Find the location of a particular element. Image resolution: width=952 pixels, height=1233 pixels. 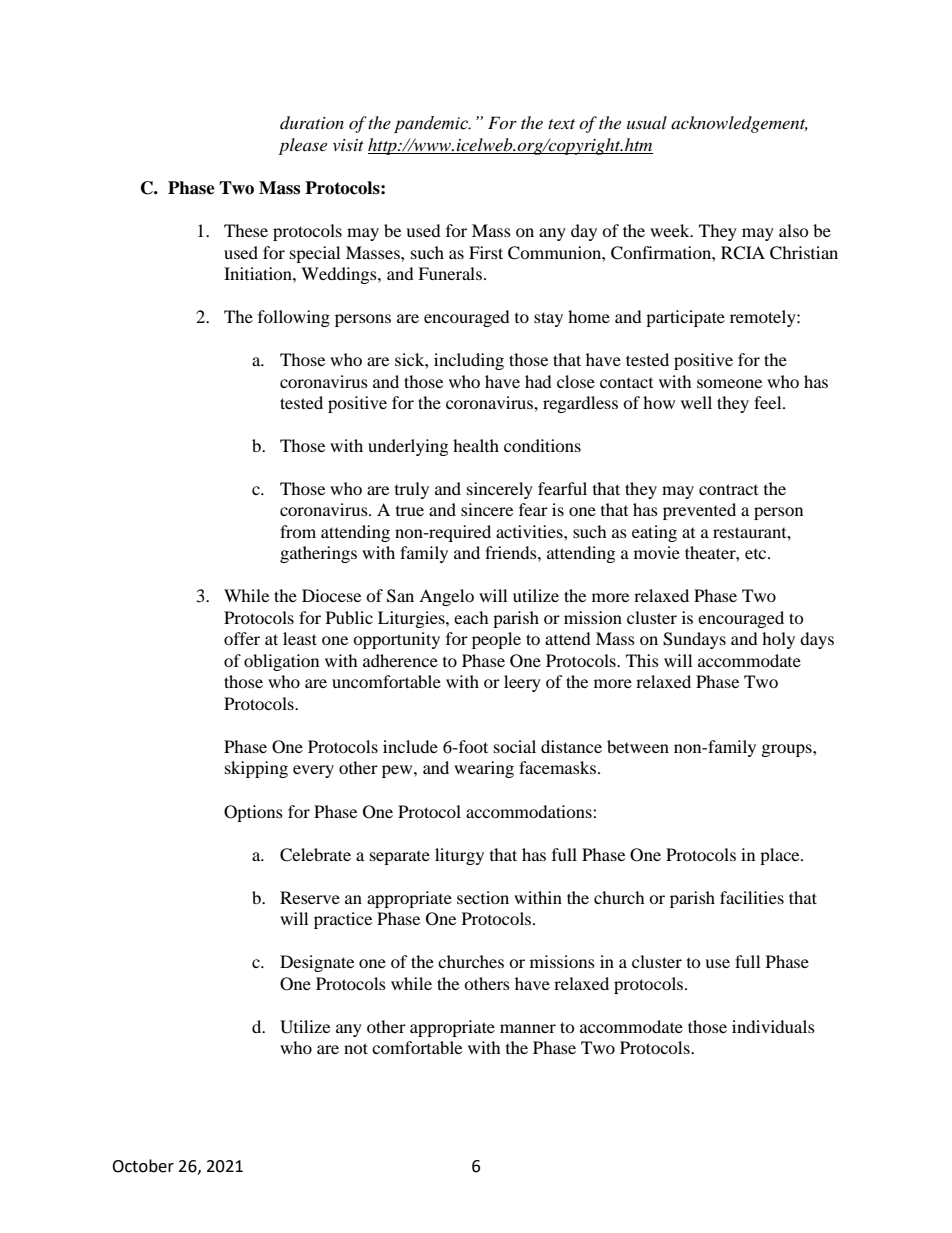

including is located at coordinates (469, 361).
